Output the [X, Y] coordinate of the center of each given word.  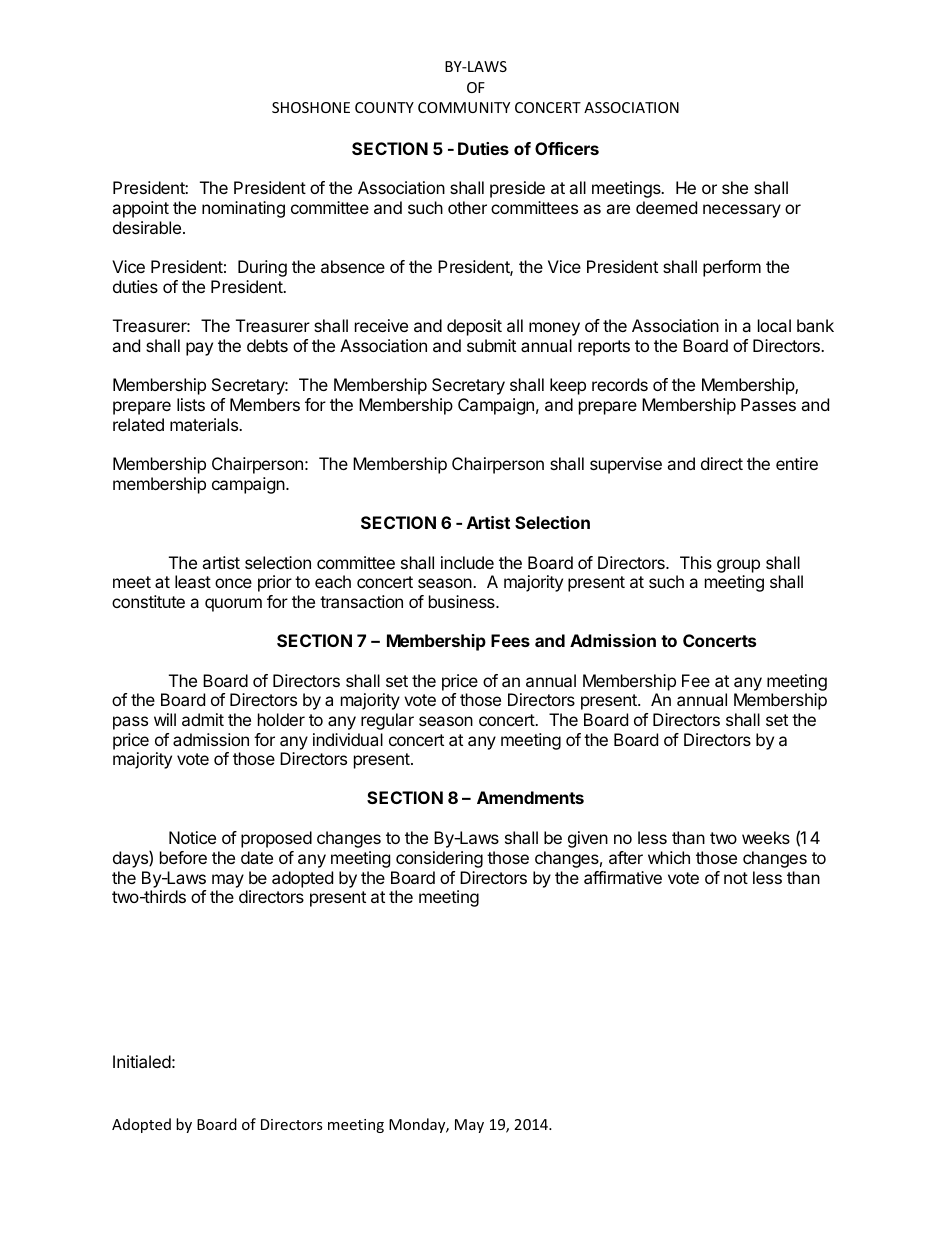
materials [205, 424]
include [467, 562]
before [183, 857]
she [735, 187]
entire [797, 463]
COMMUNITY [464, 107]
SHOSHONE [311, 107]
